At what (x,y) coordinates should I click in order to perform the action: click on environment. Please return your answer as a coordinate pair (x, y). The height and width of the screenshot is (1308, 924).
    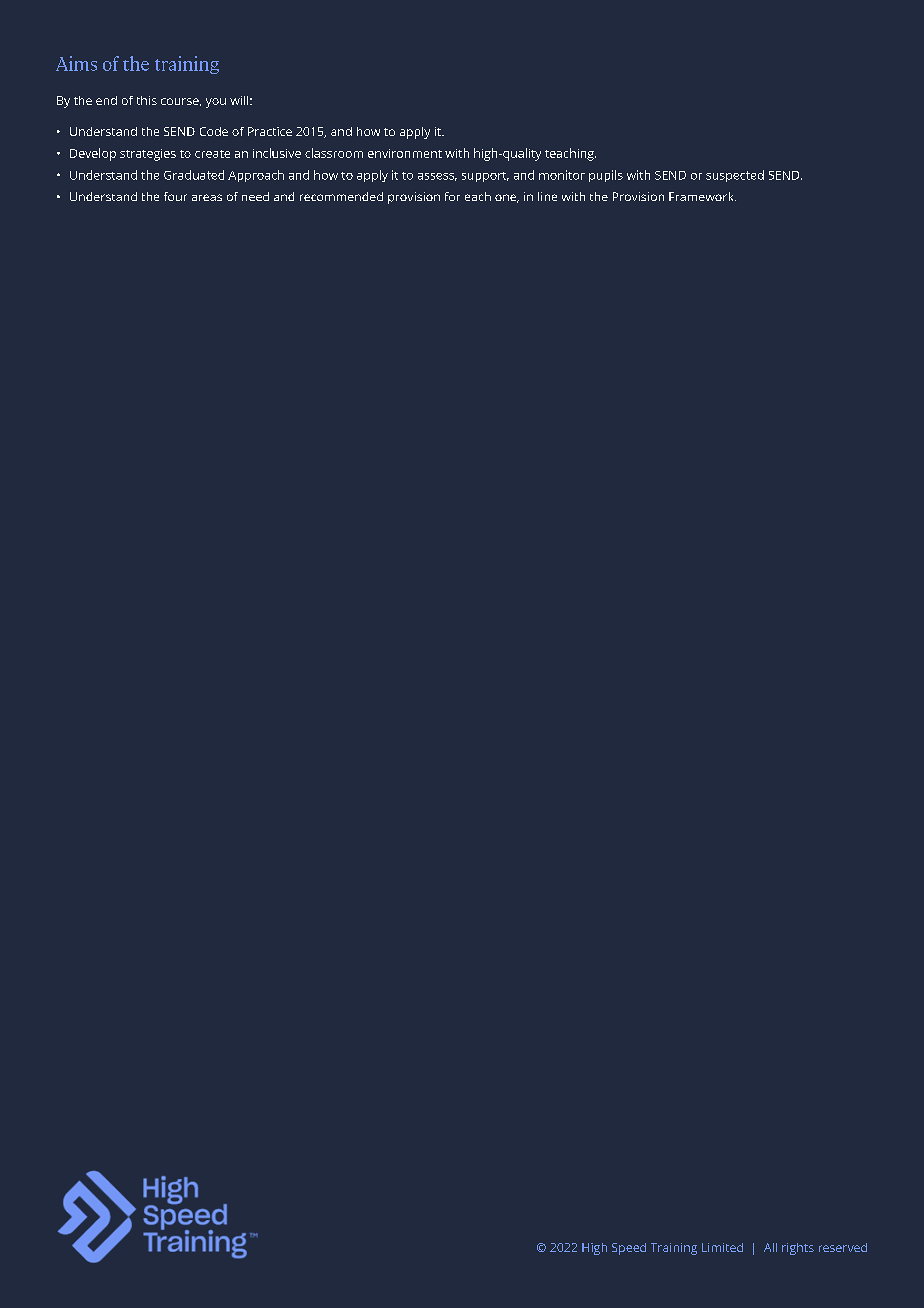
    Looking at the image, I should click on (405, 153).
